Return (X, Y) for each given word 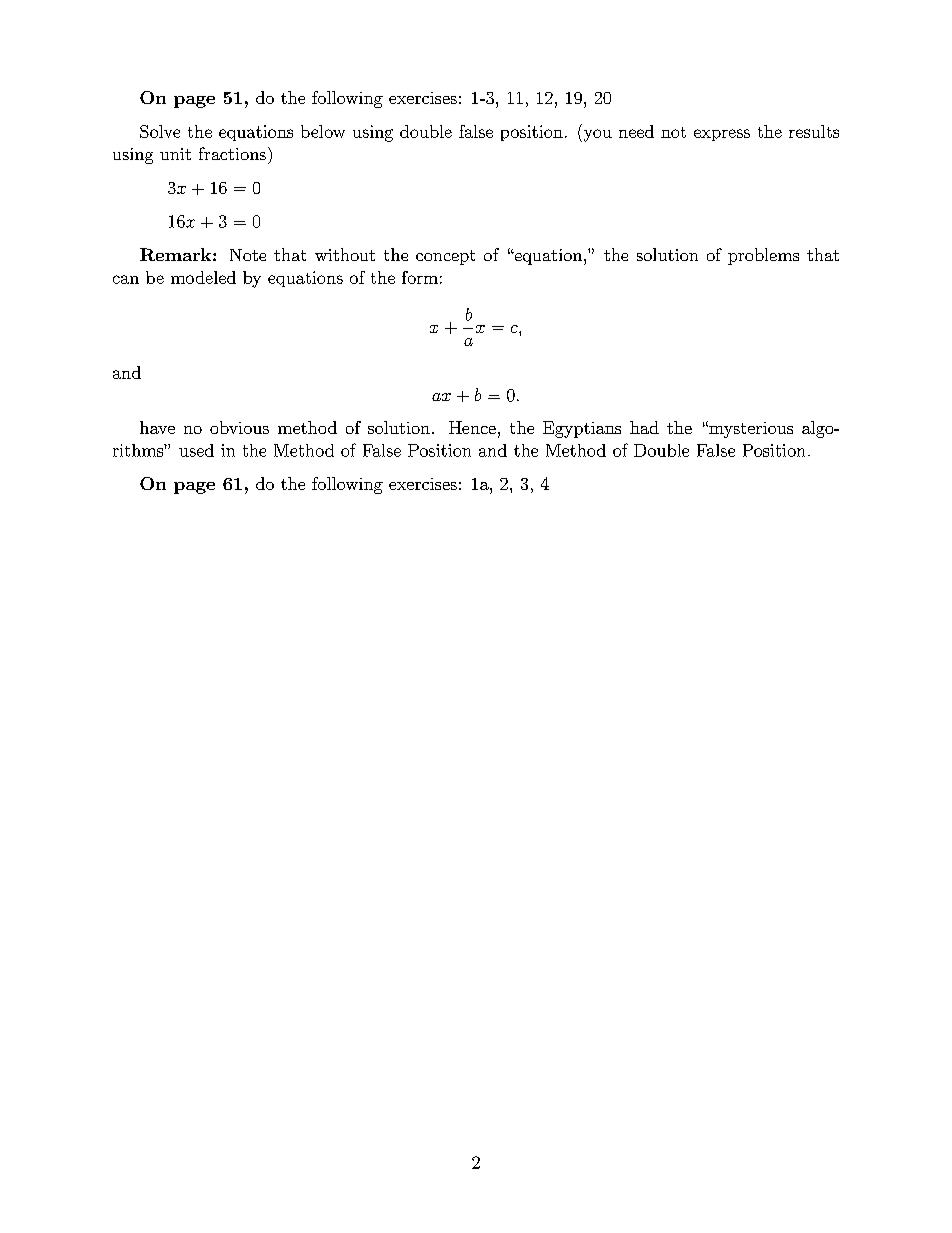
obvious (239, 427)
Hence (472, 427)
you (596, 135)
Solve (160, 131)
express (722, 135)
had (644, 427)
